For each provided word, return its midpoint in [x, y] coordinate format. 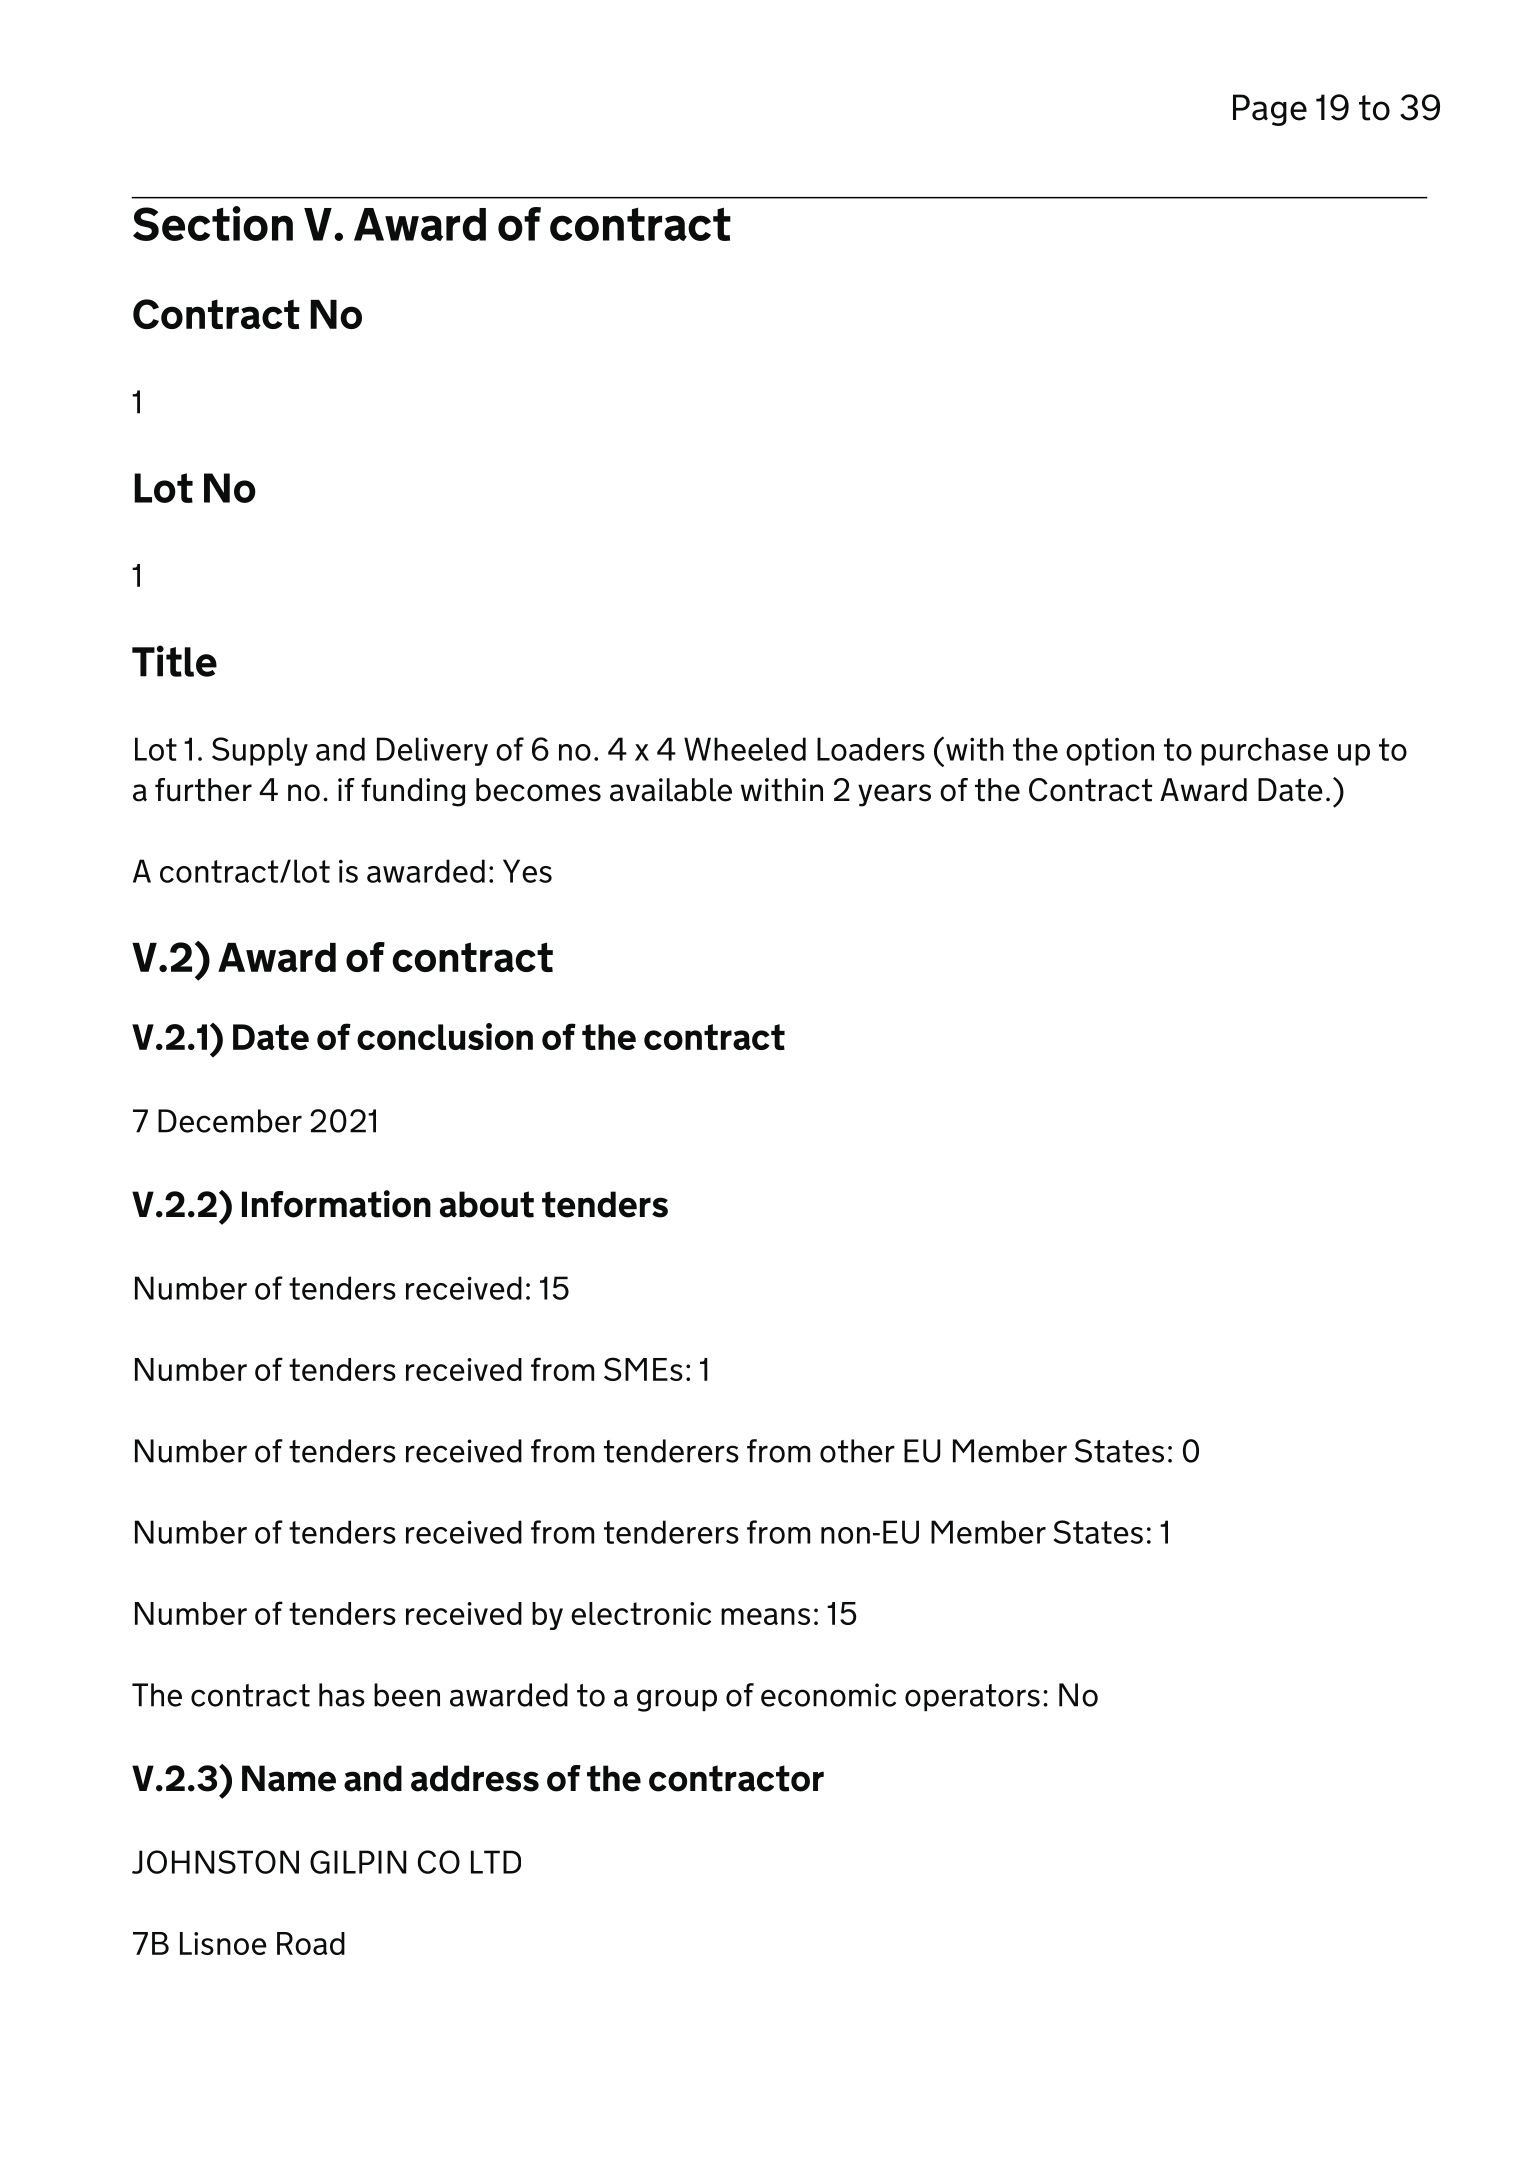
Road [311, 1943]
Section [213, 223]
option [1110, 752]
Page [1270, 110]
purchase [1264, 751]
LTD [496, 1862]
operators [972, 1697]
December [230, 1121]
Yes [527, 871]
